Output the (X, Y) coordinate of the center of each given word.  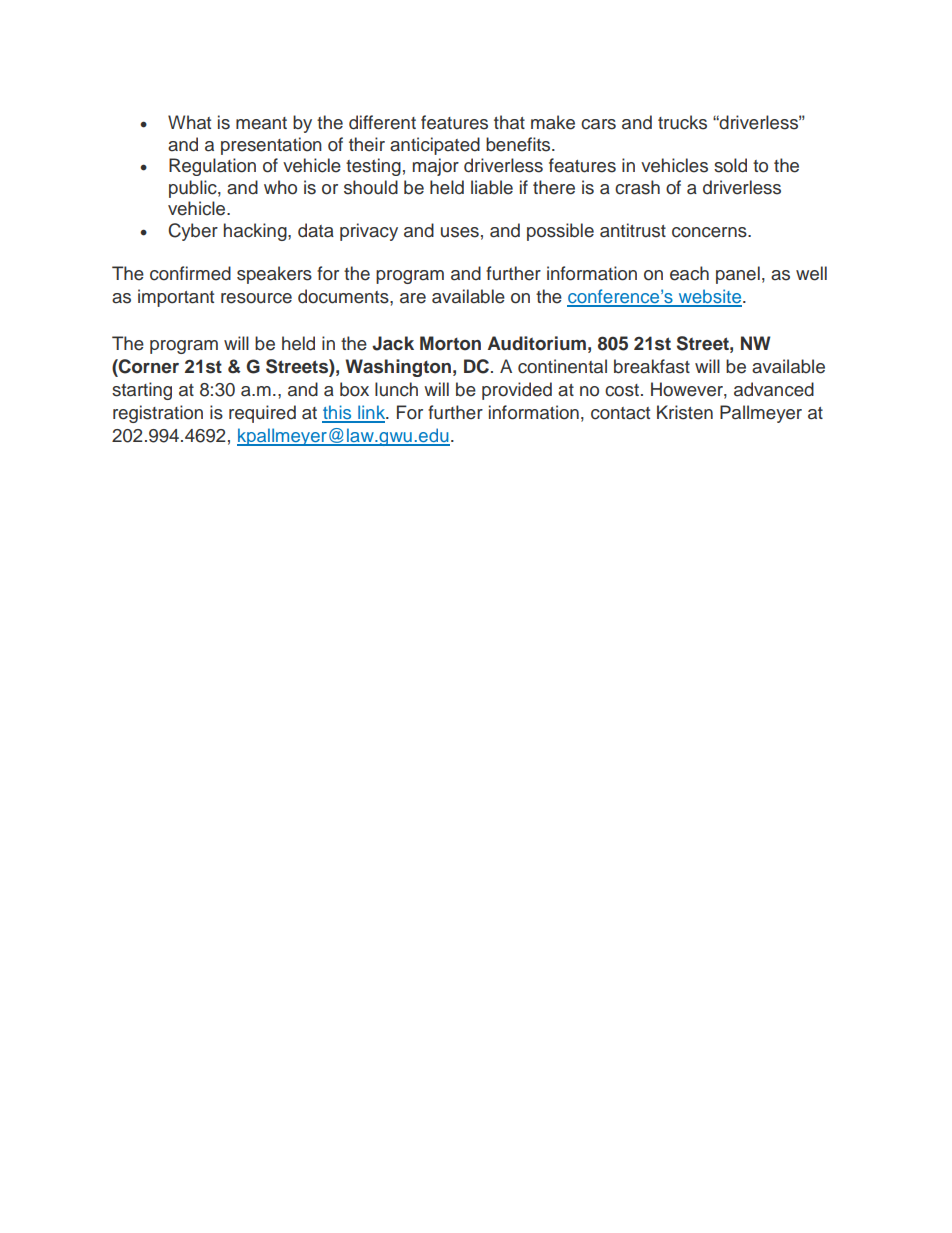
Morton (450, 343)
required (262, 414)
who (280, 187)
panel (738, 275)
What (189, 122)
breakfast (652, 366)
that (509, 122)
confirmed (190, 273)
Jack (393, 343)
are (413, 298)
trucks (682, 122)
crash (637, 187)
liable (492, 187)
